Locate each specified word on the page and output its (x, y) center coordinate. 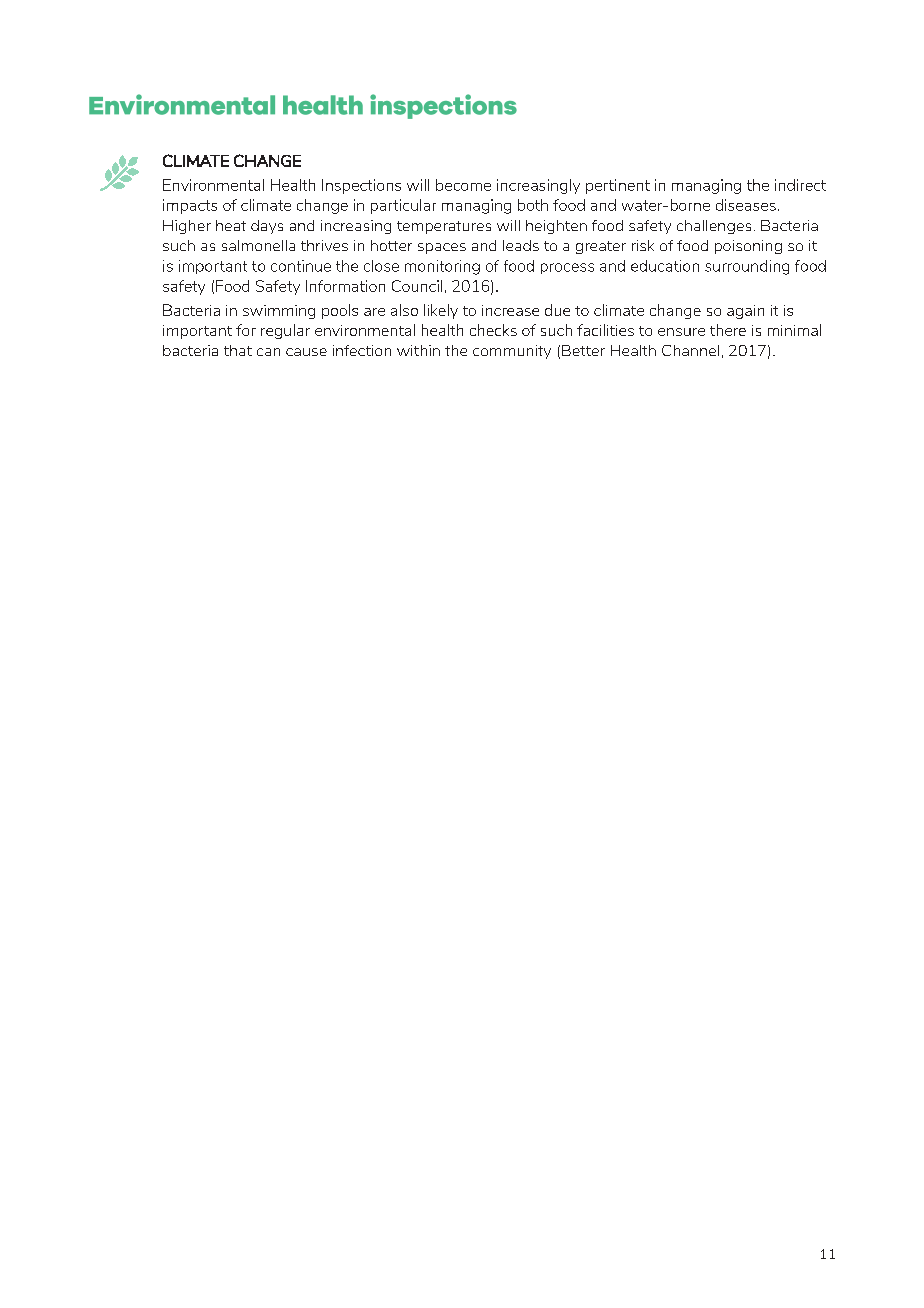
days (267, 227)
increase (510, 310)
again (745, 312)
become (463, 185)
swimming (279, 312)
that (238, 350)
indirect (800, 185)
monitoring (442, 267)
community (512, 352)
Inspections (361, 186)
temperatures (444, 227)
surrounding (747, 267)
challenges (714, 227)
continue (301, 266)
